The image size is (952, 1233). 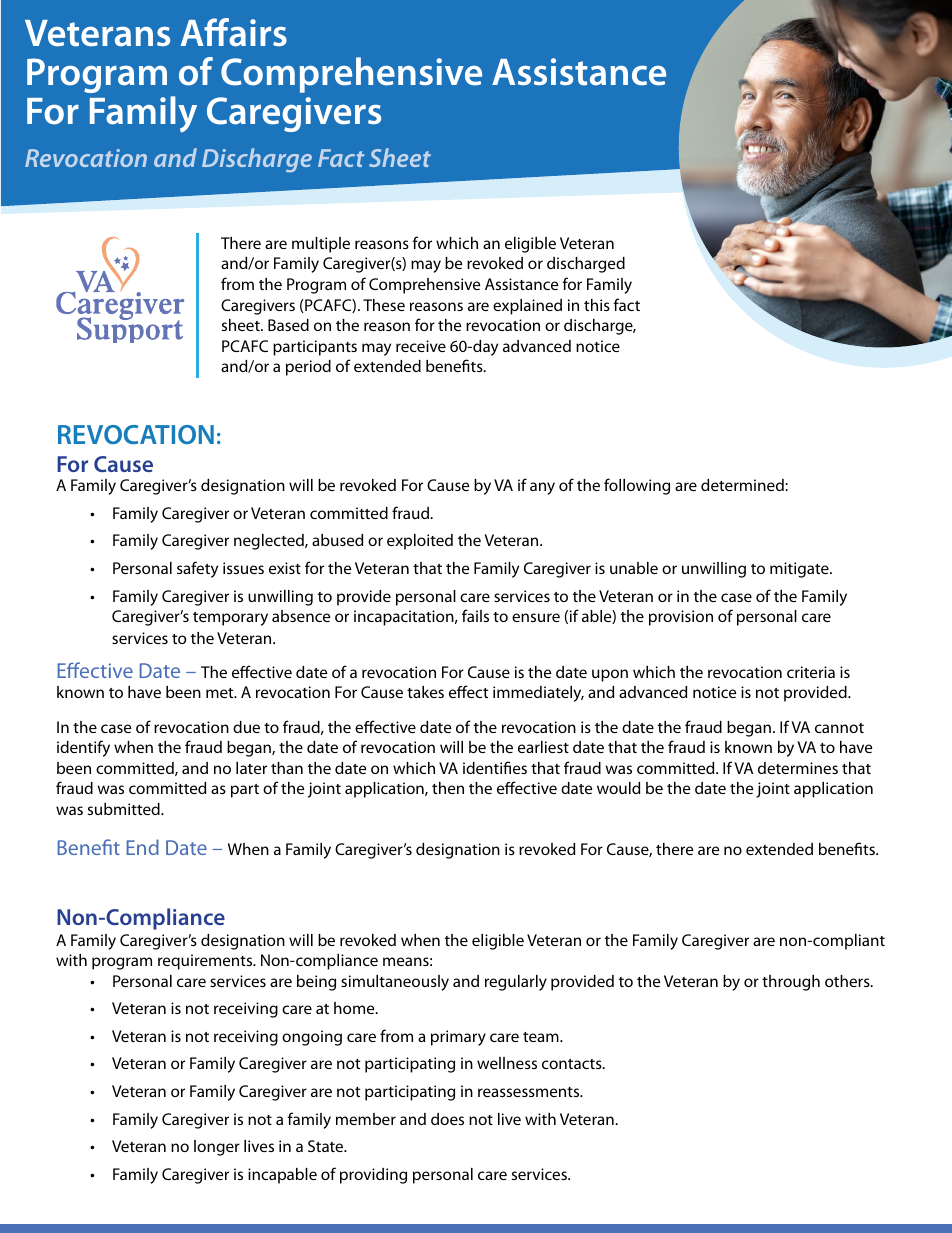 I want to click on multiple, so click(x=321, y=245).
